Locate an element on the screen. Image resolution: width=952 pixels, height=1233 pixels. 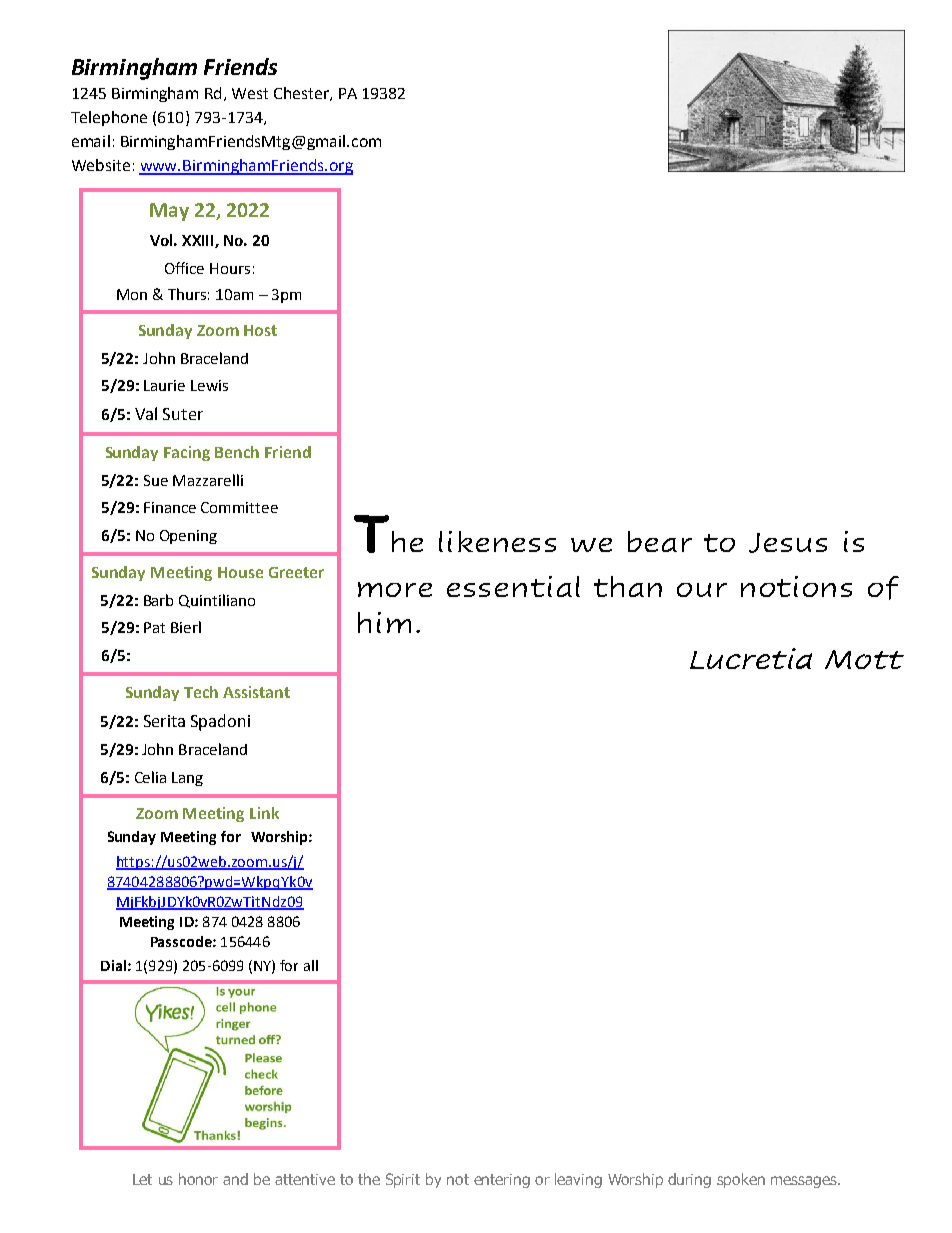
entering is located at coordinates (502, 1181).
